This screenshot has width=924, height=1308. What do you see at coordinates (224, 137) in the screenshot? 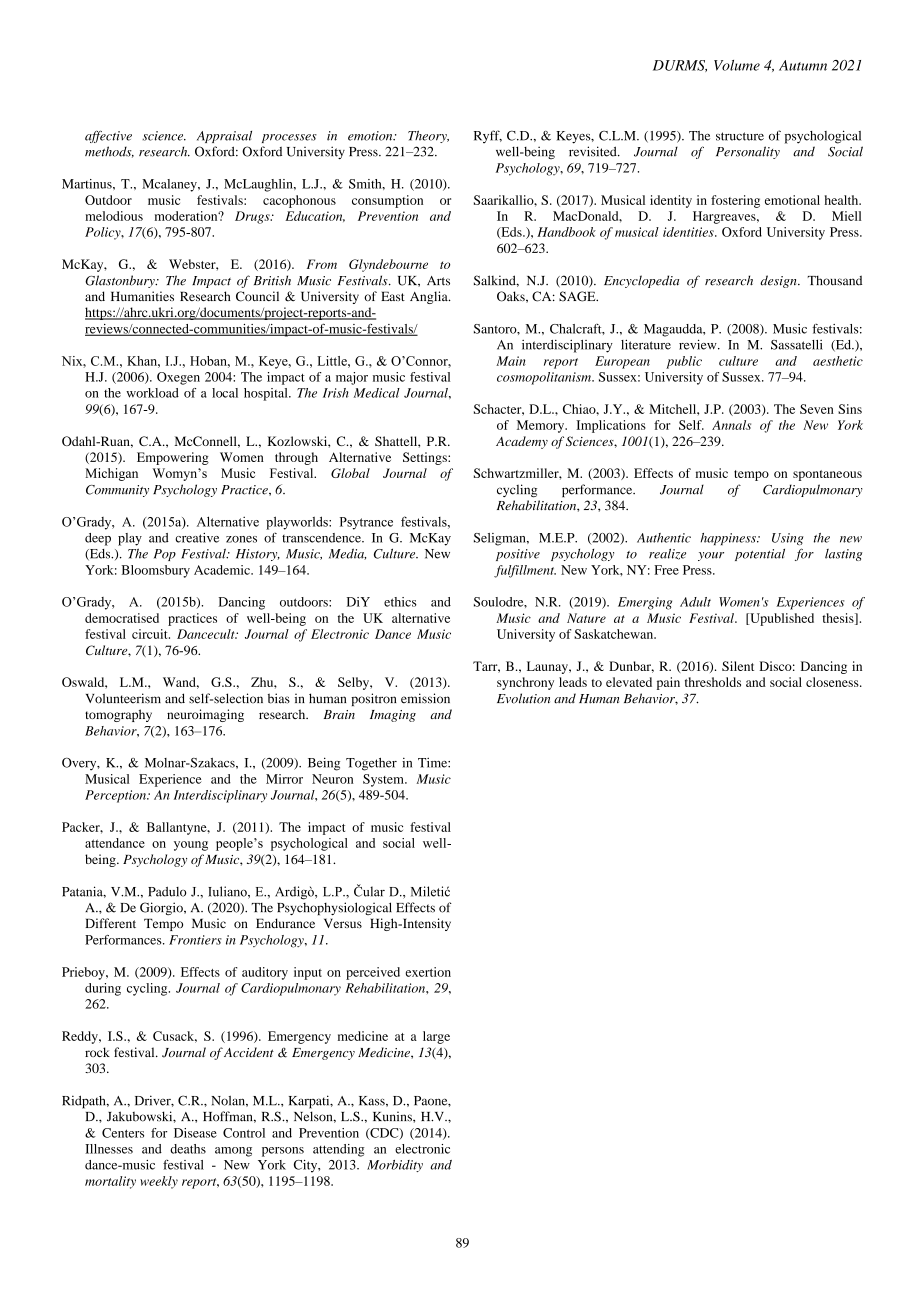
I see `Appraisal` at bounding box center [224, 137].
